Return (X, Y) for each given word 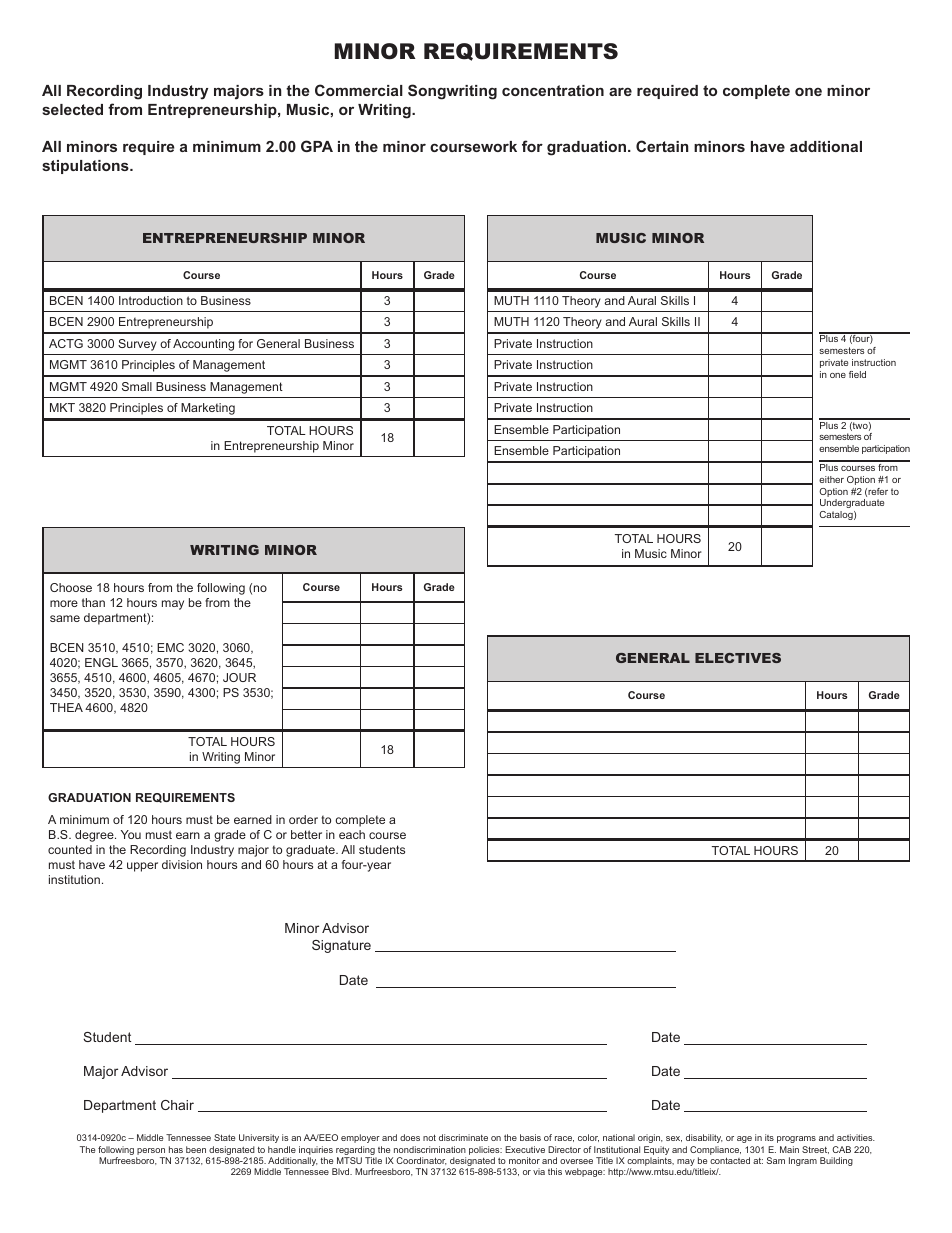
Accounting (203, 345)
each (352, 834)
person (151, 1151)
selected (72, 109)
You (131, 834)
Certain (662, 146)
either (831, 479)
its (769, 1137)
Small (137, 386)
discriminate (463, 1137)
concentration (553, 90)
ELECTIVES (738, 658)
